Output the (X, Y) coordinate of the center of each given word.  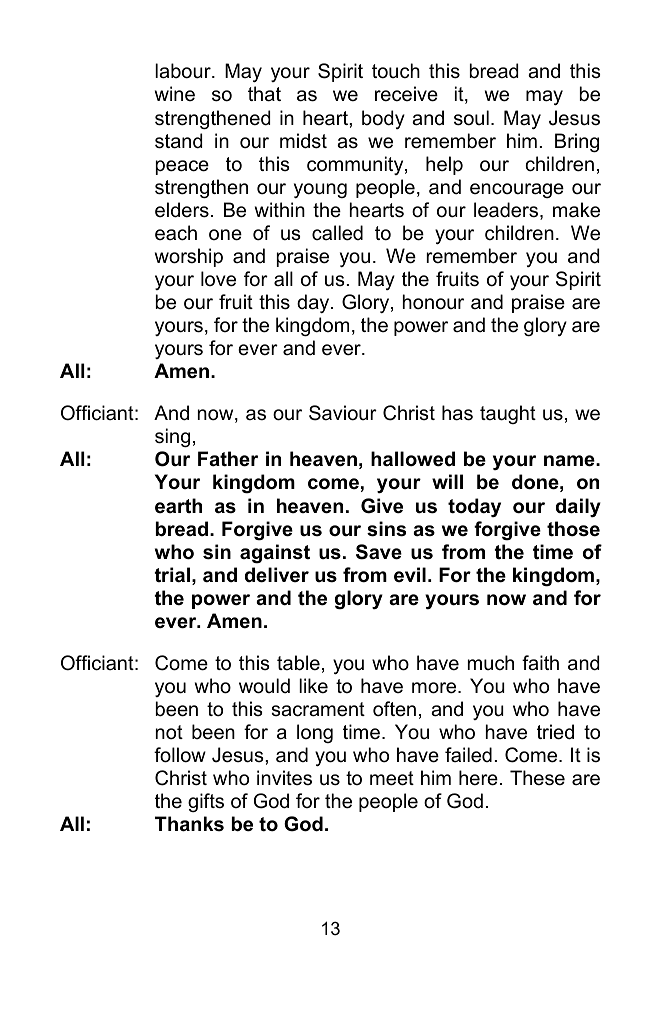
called (337, 233)
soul (471, 118)
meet (392, 778)
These (537, 778)
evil (410, 575)
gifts (206, 802)
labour (184, 71)
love (218, 279)
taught (508, 414)
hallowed (413, 459)
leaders (507, 211)
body (383, 119)
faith (540, 663)
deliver (277, 575)
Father (228, 459)
